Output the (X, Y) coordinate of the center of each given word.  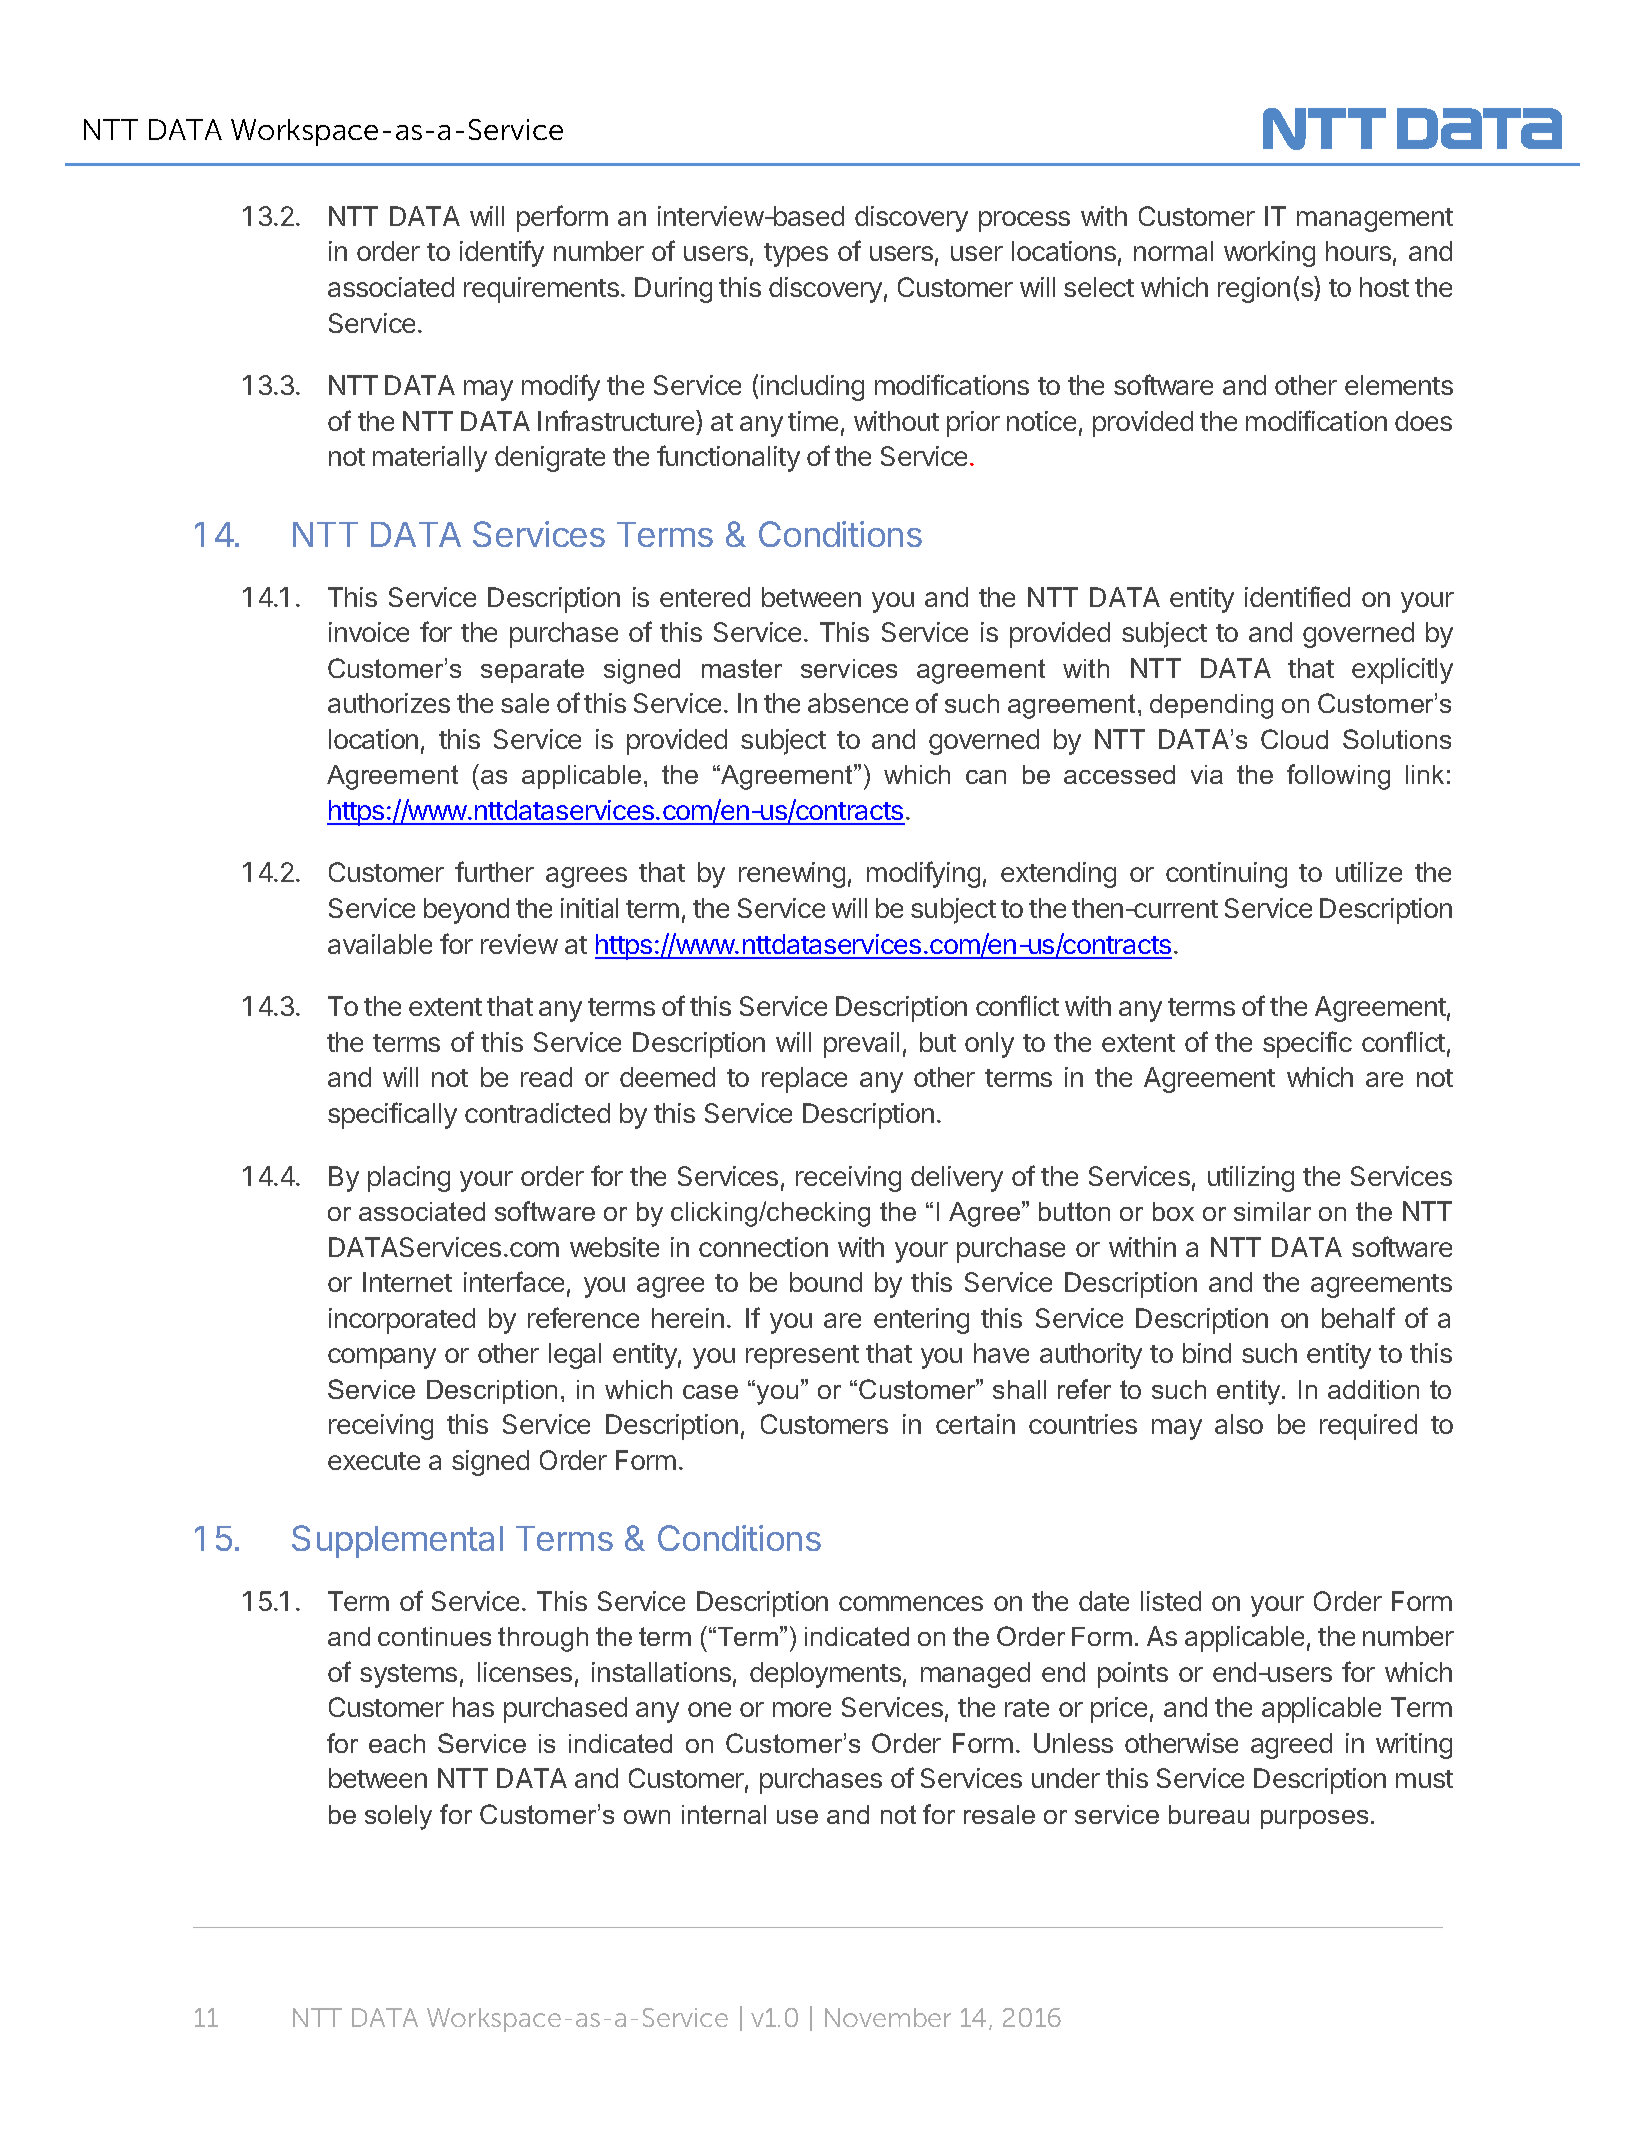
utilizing (1251, 1179)
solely (398, 1817)
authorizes (389, 703)
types (796, 255)
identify (502, 253)
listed (1171, 1601)
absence (858, 703)
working (1269, 254)
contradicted (537, 1113)
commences (911, 1603)
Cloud (1294, 739)
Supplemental (397, 1541)
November (888, 2017)
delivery (957, 1179)
